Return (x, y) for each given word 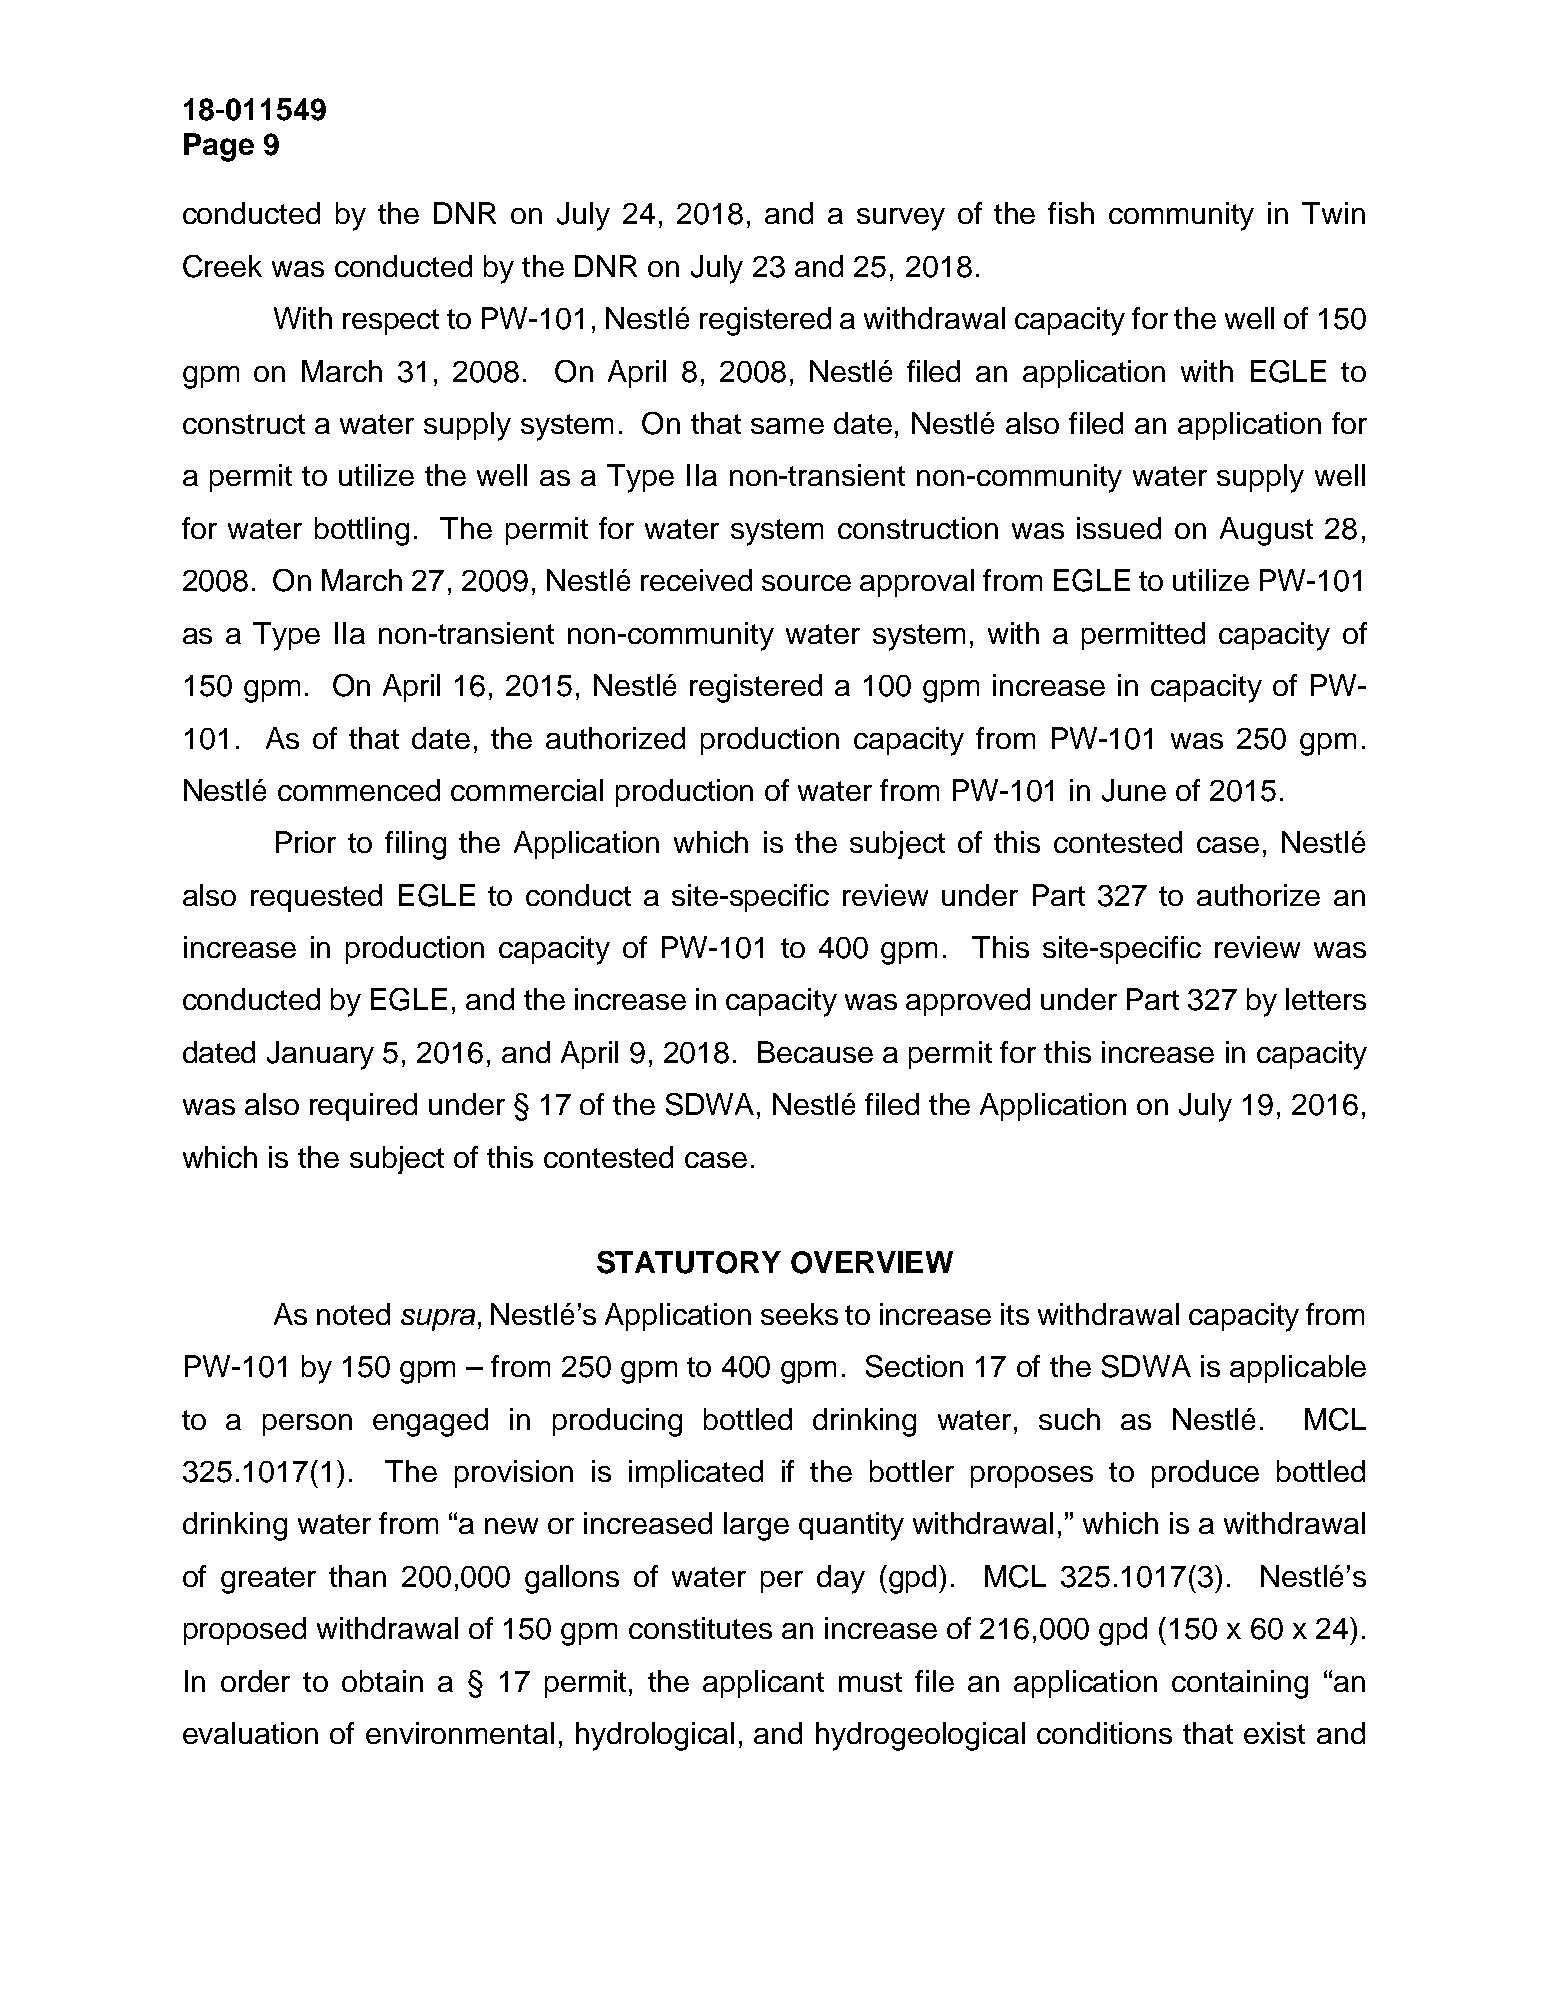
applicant (763, 1684)
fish (1071, 213)
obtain (382, 1681)
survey (901, 219)
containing (1240, 1684)
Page (219, 147)
